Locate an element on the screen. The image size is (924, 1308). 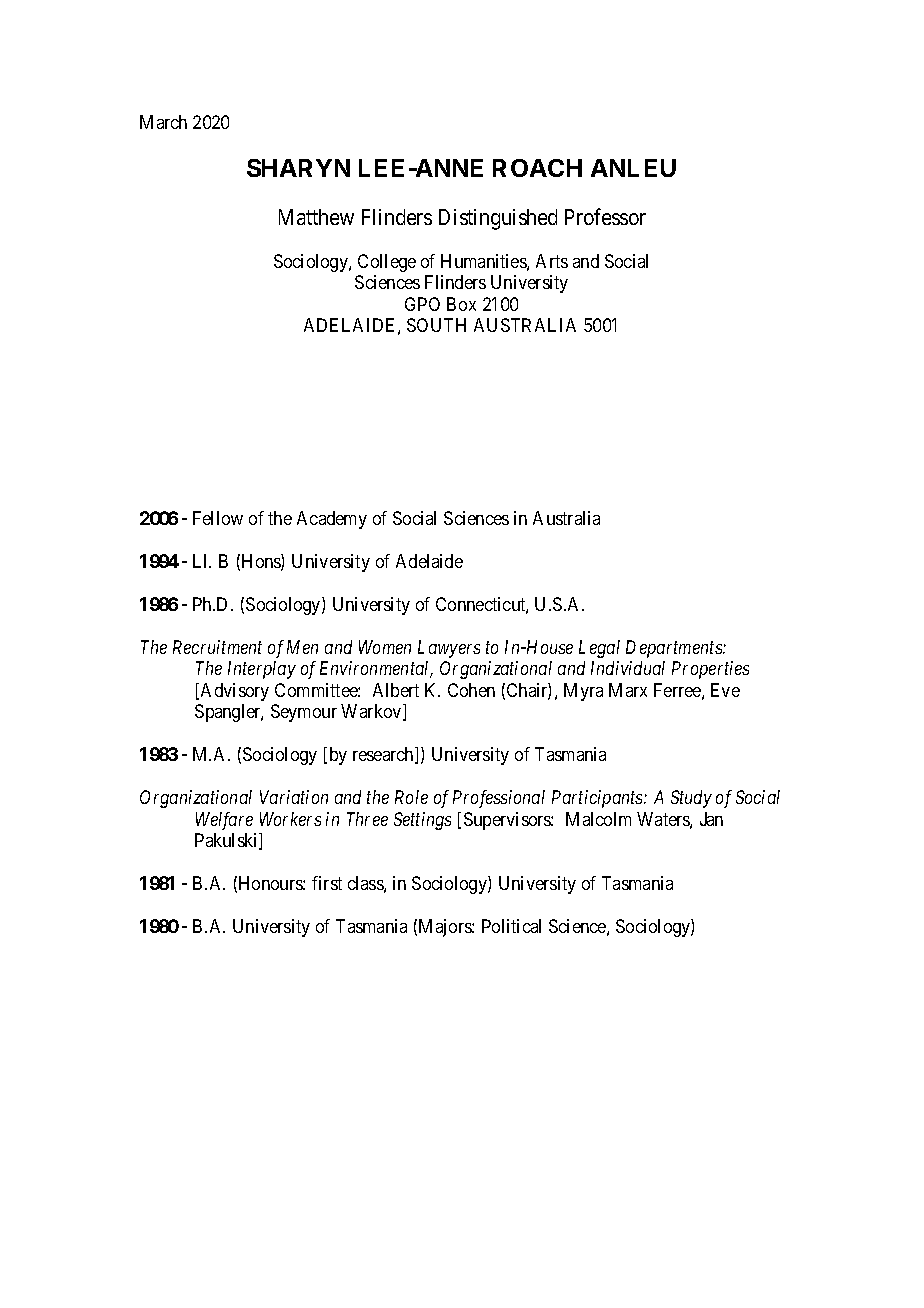
Departments is located at coordinates (675, 649).
